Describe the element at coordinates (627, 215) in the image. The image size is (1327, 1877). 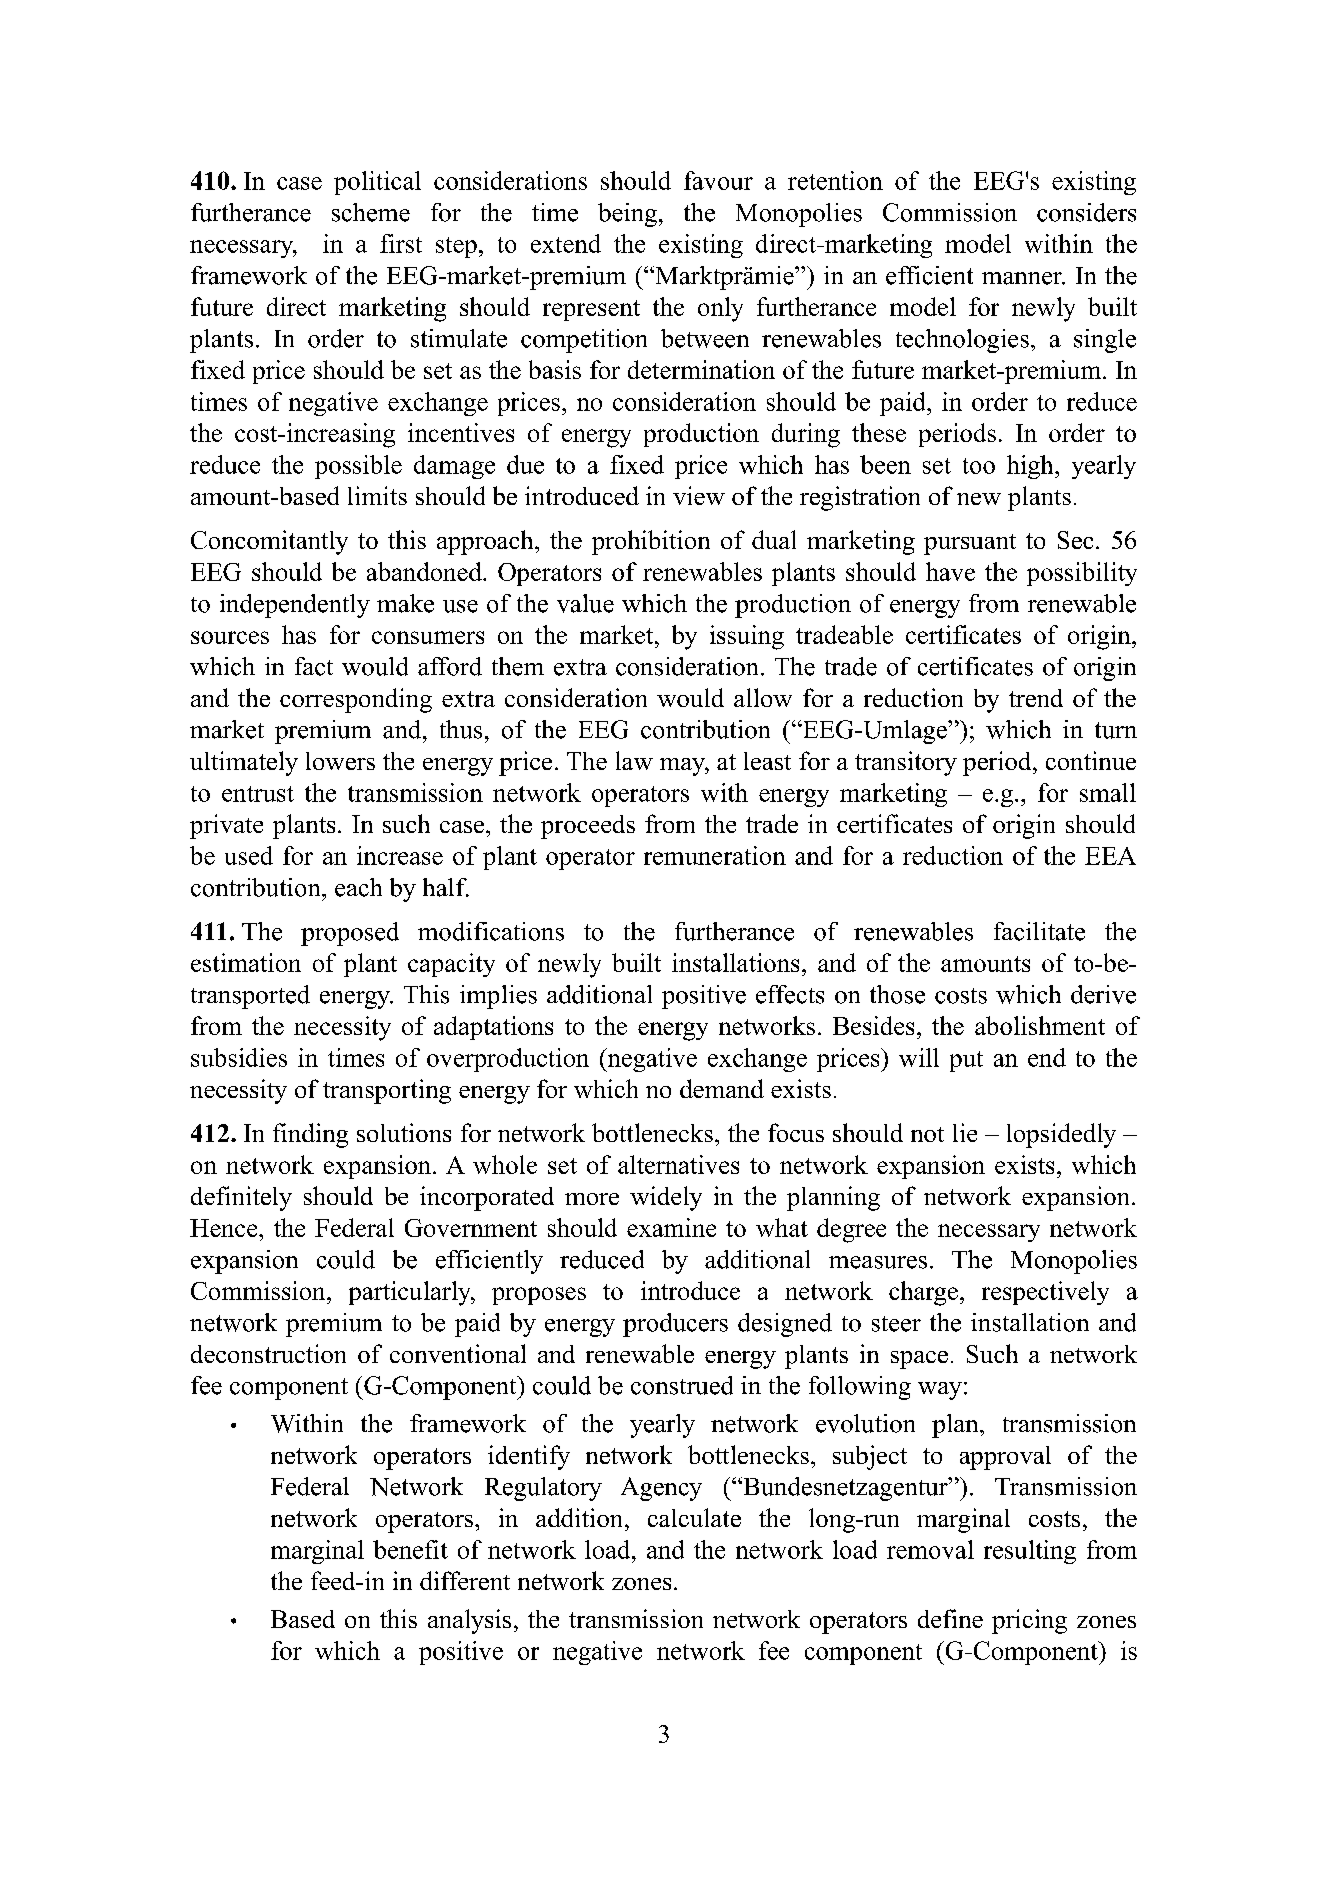
I see `being` at that location.
